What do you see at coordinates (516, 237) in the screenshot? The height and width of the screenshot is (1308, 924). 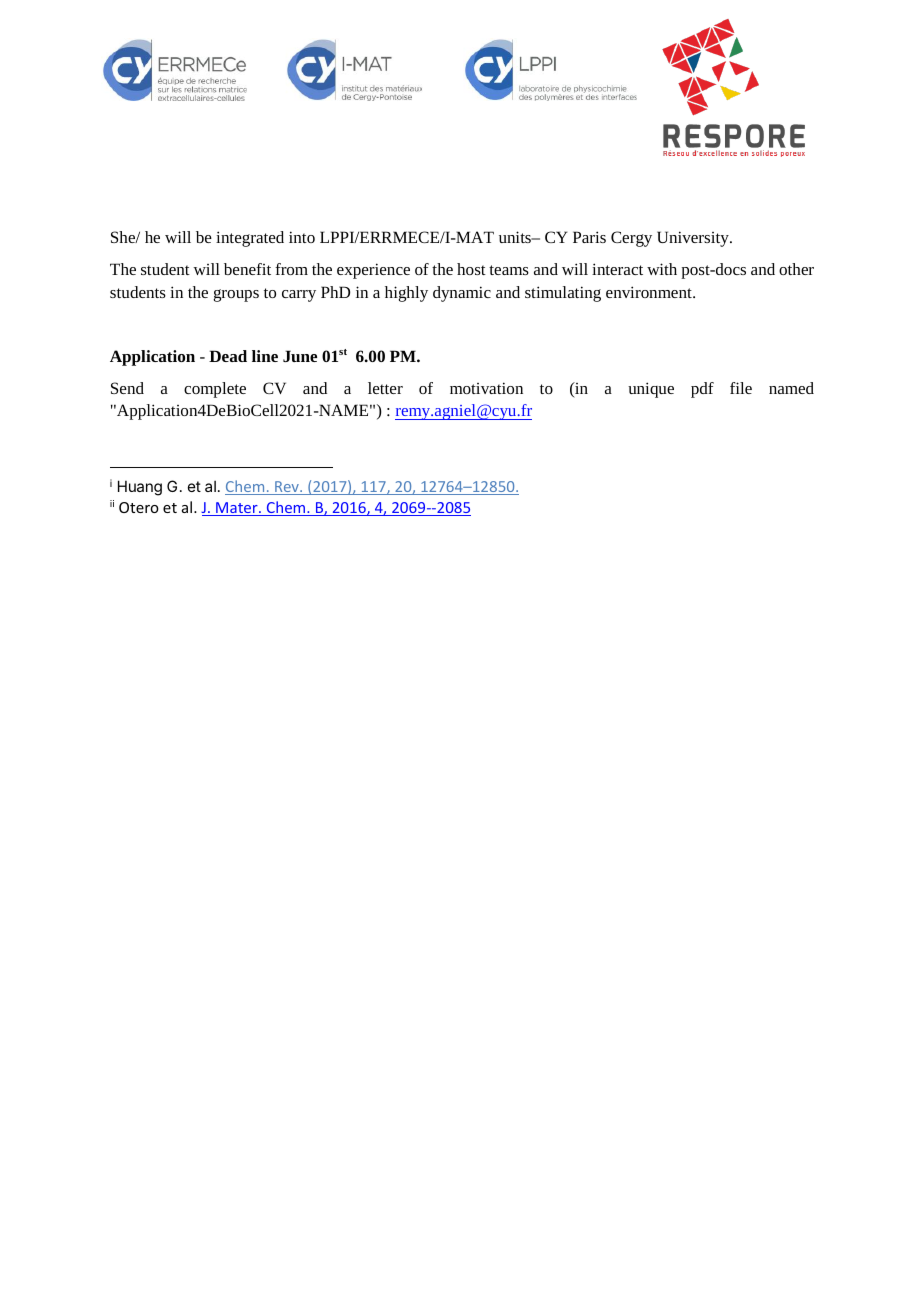 I see `units` at bounding box center [516, 237].
